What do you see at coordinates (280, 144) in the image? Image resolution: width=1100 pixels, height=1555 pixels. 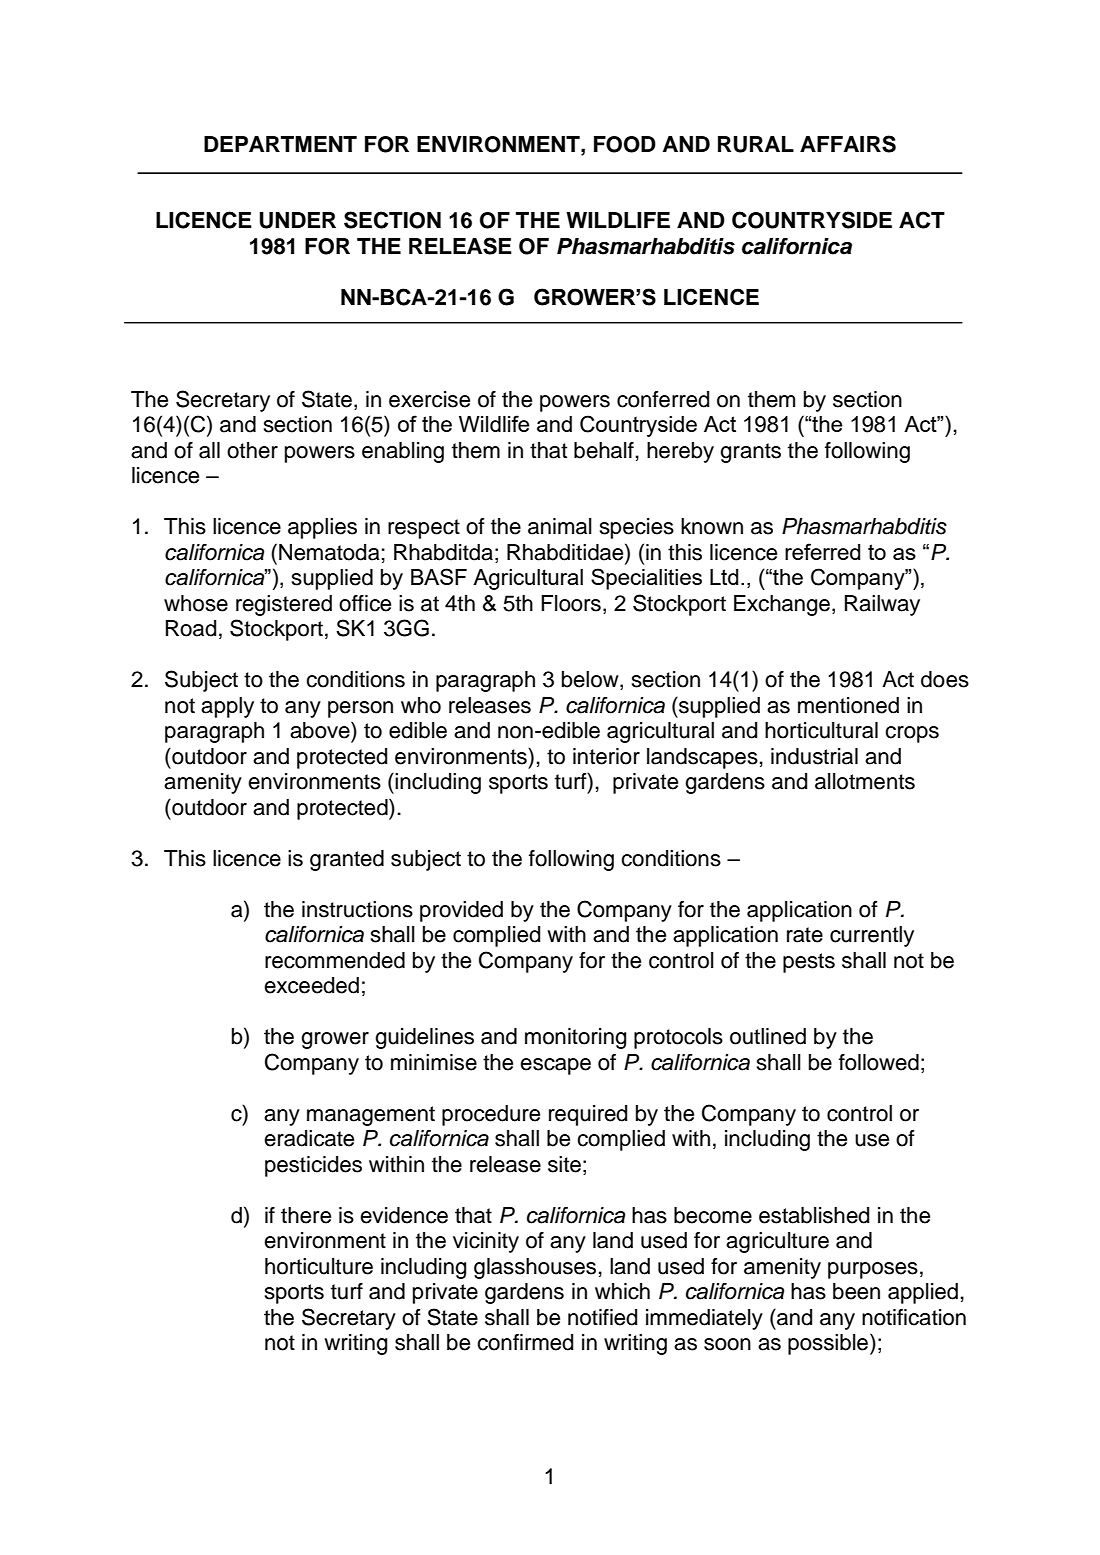 I see `DEPARTMENT` at bounding box center [280, 144].
